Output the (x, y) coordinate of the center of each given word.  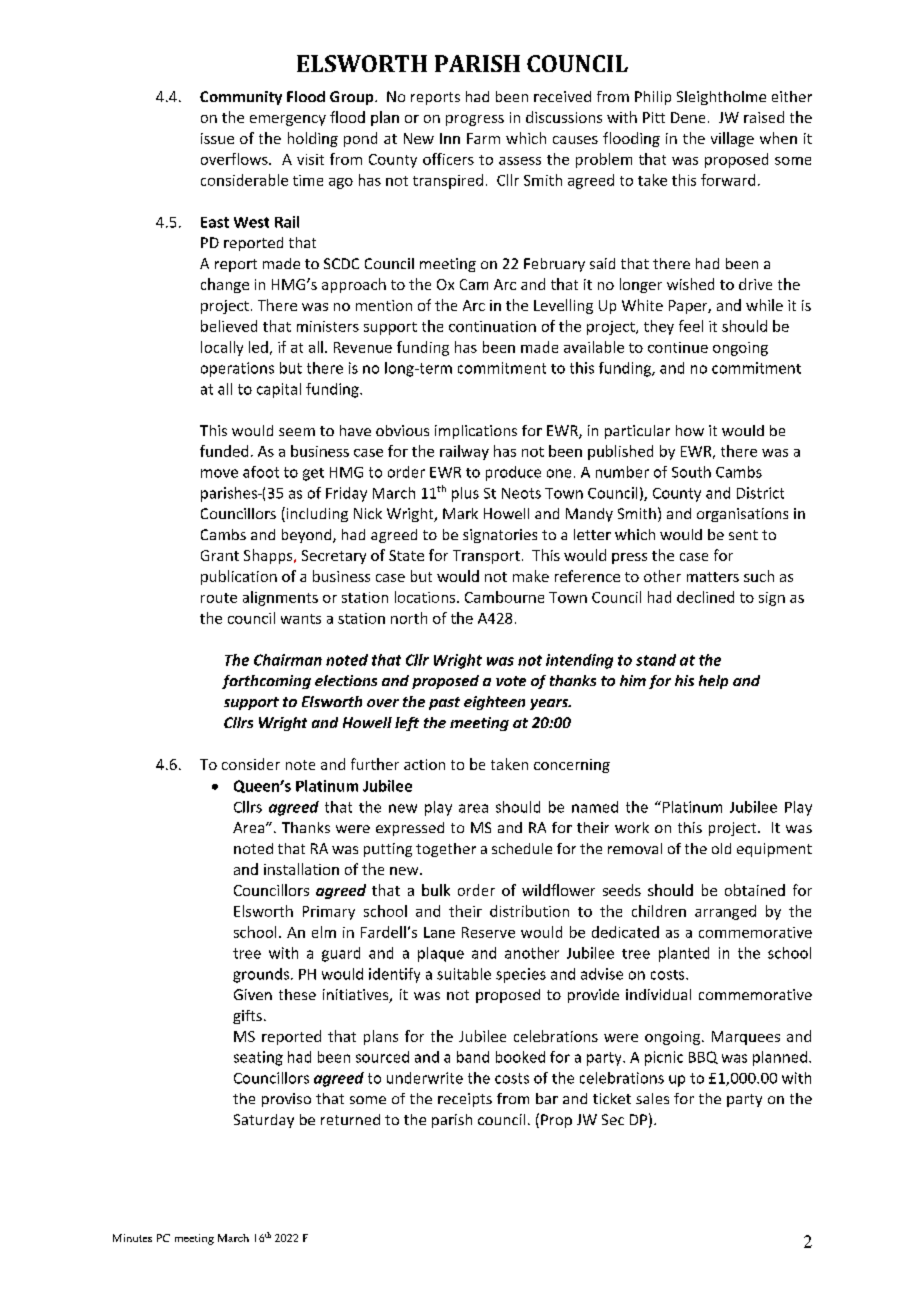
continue (678, 347)
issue (217, 138)
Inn (450, 138)
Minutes (132, 1238)
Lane (439, 932)
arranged (725, 912)
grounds (261, 975)
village (732, 139)
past (444, 703)
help (713, 682)
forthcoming (266, 682)
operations (237, 369)
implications (476, 432)
